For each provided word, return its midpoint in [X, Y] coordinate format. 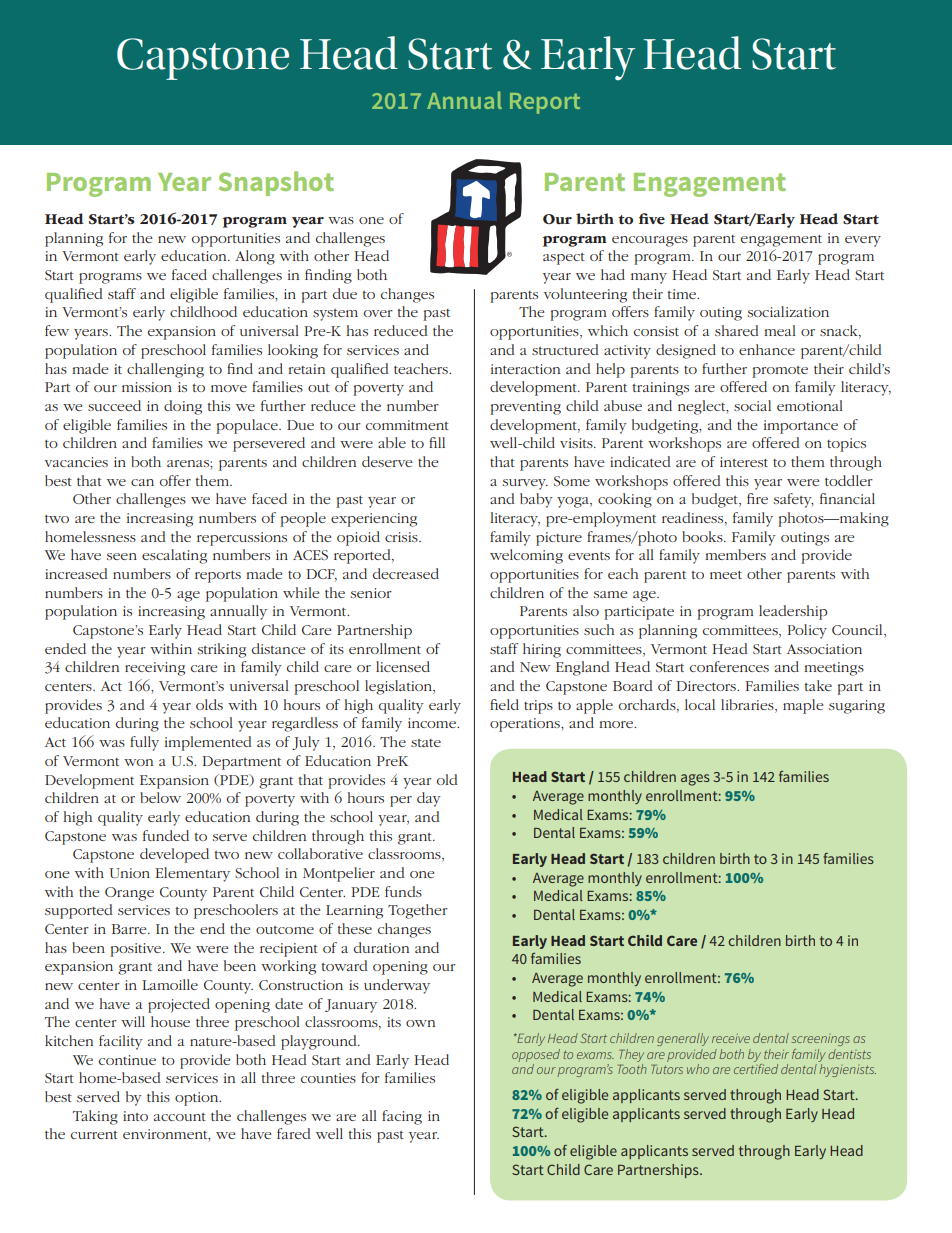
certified [756, 1067]
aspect [564, 259]
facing [402, 1117]
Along [255, 257]
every [863, 241]
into [135, 1116]
